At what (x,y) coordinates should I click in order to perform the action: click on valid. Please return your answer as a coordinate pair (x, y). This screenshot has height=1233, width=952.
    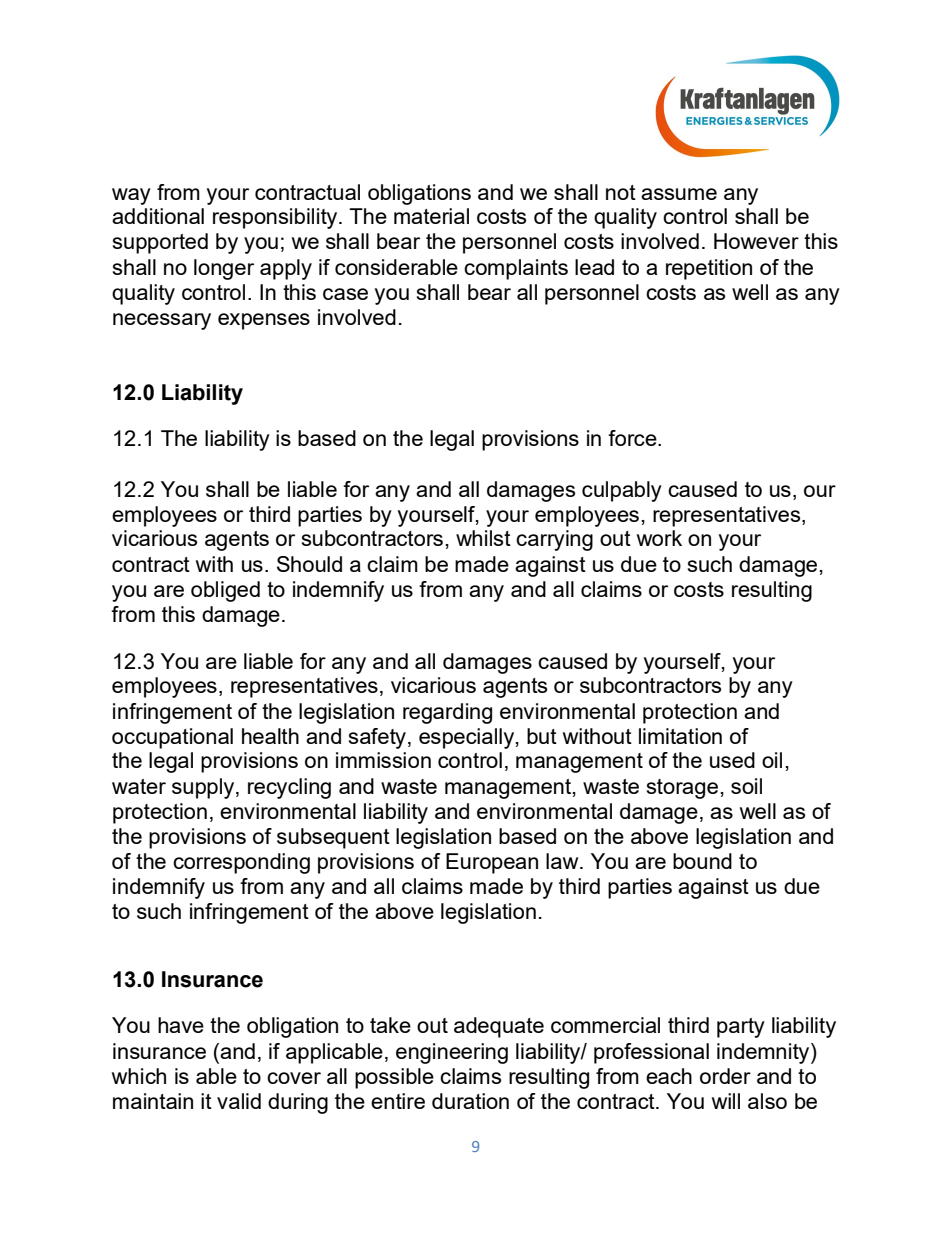
    Looking at the image, I should click on (239, 1101).
